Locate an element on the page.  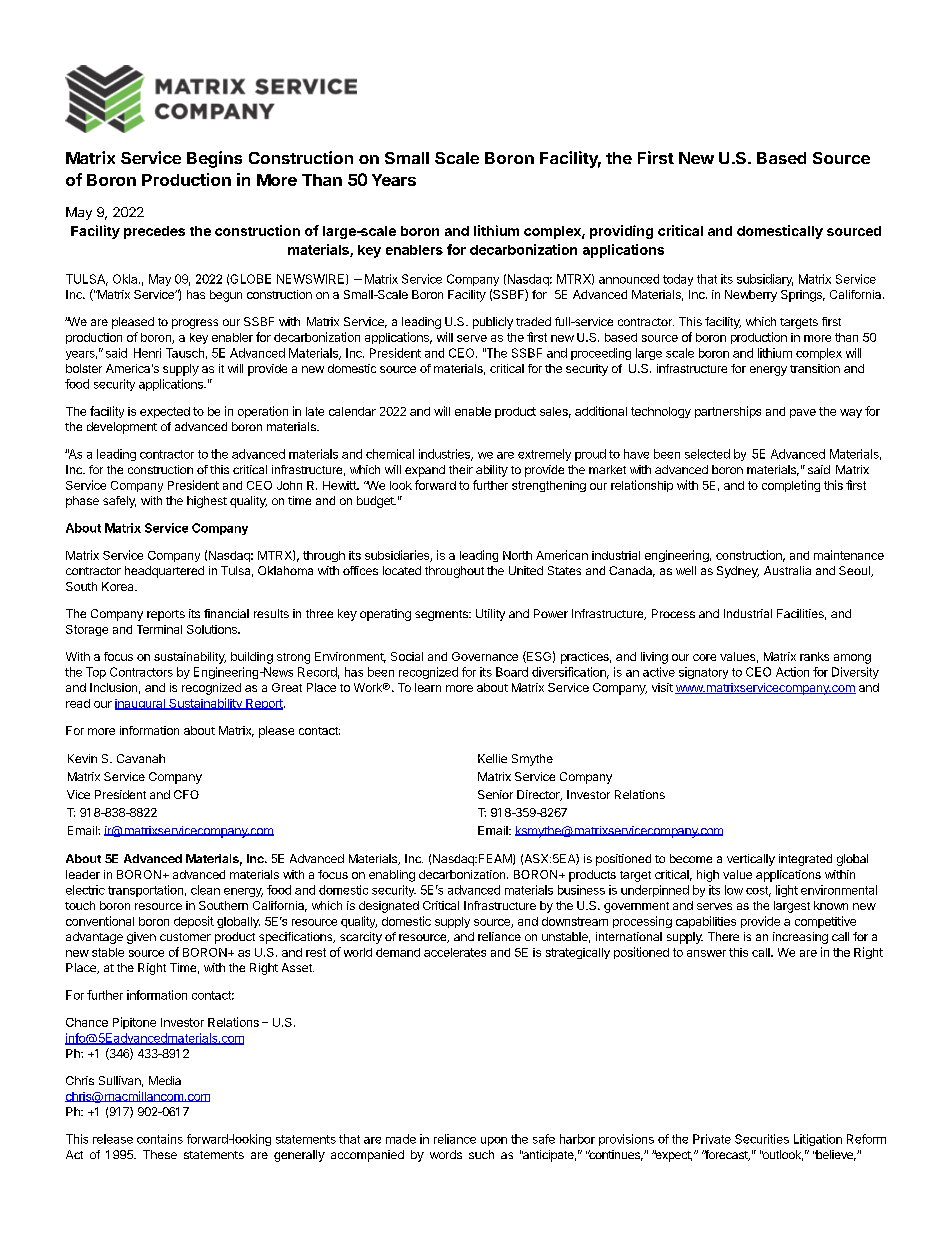
enabling is located at coordinates (392, 876).
